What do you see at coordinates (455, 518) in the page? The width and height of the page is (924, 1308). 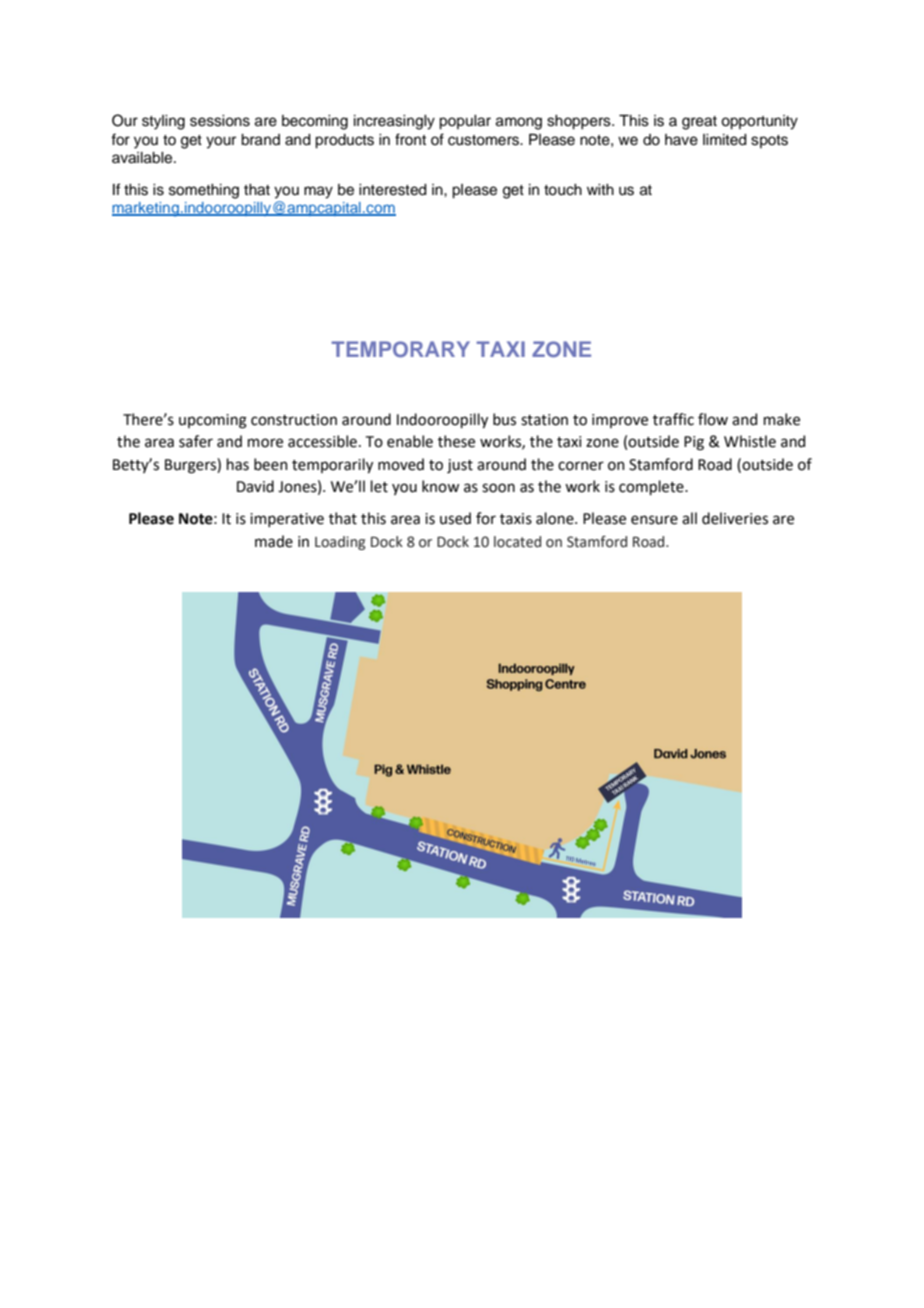 I see `used` at bounding box center [455, 518].
